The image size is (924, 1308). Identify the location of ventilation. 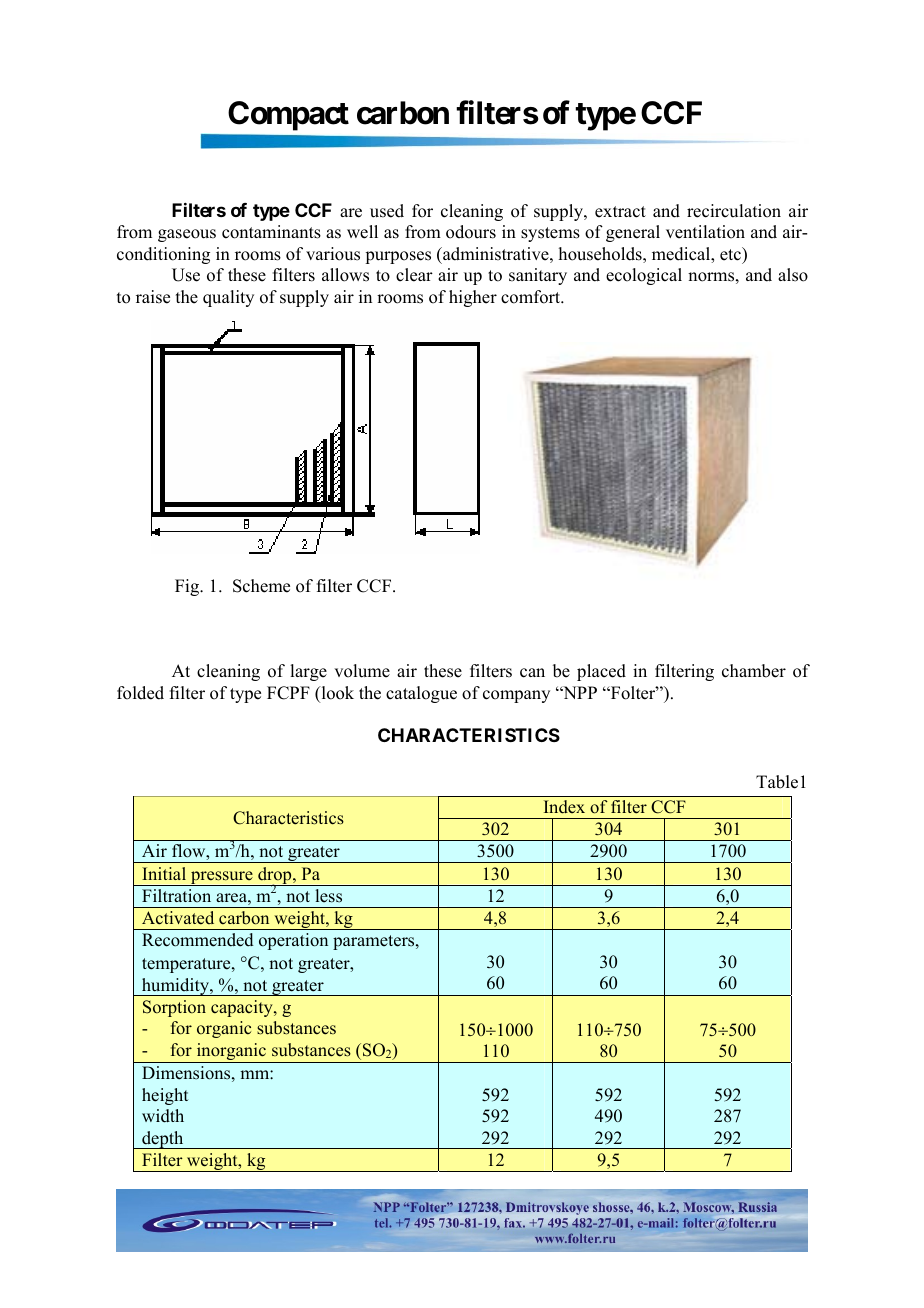
(705, 232).
